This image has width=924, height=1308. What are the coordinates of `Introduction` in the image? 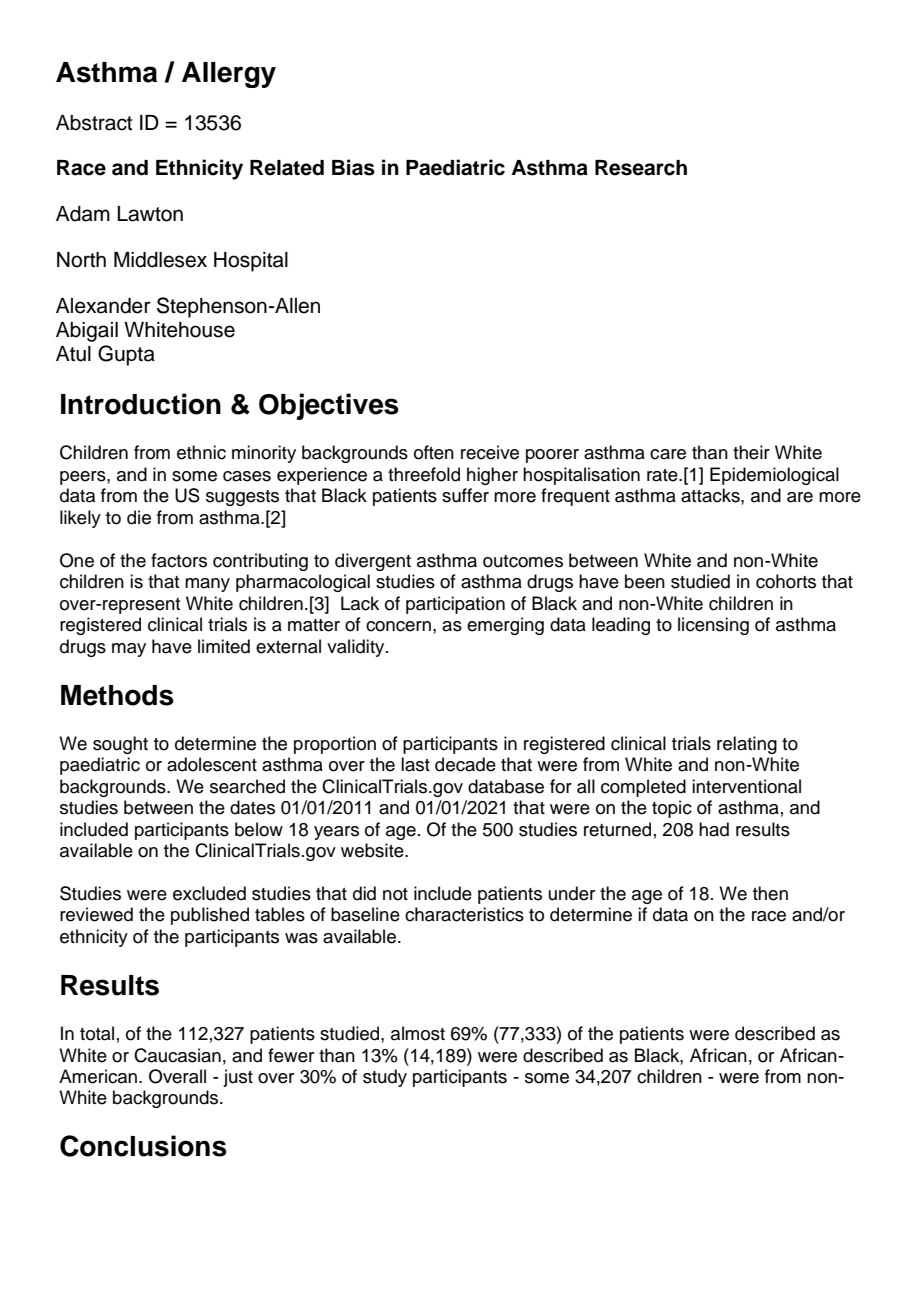 It's located at (141, 404).
